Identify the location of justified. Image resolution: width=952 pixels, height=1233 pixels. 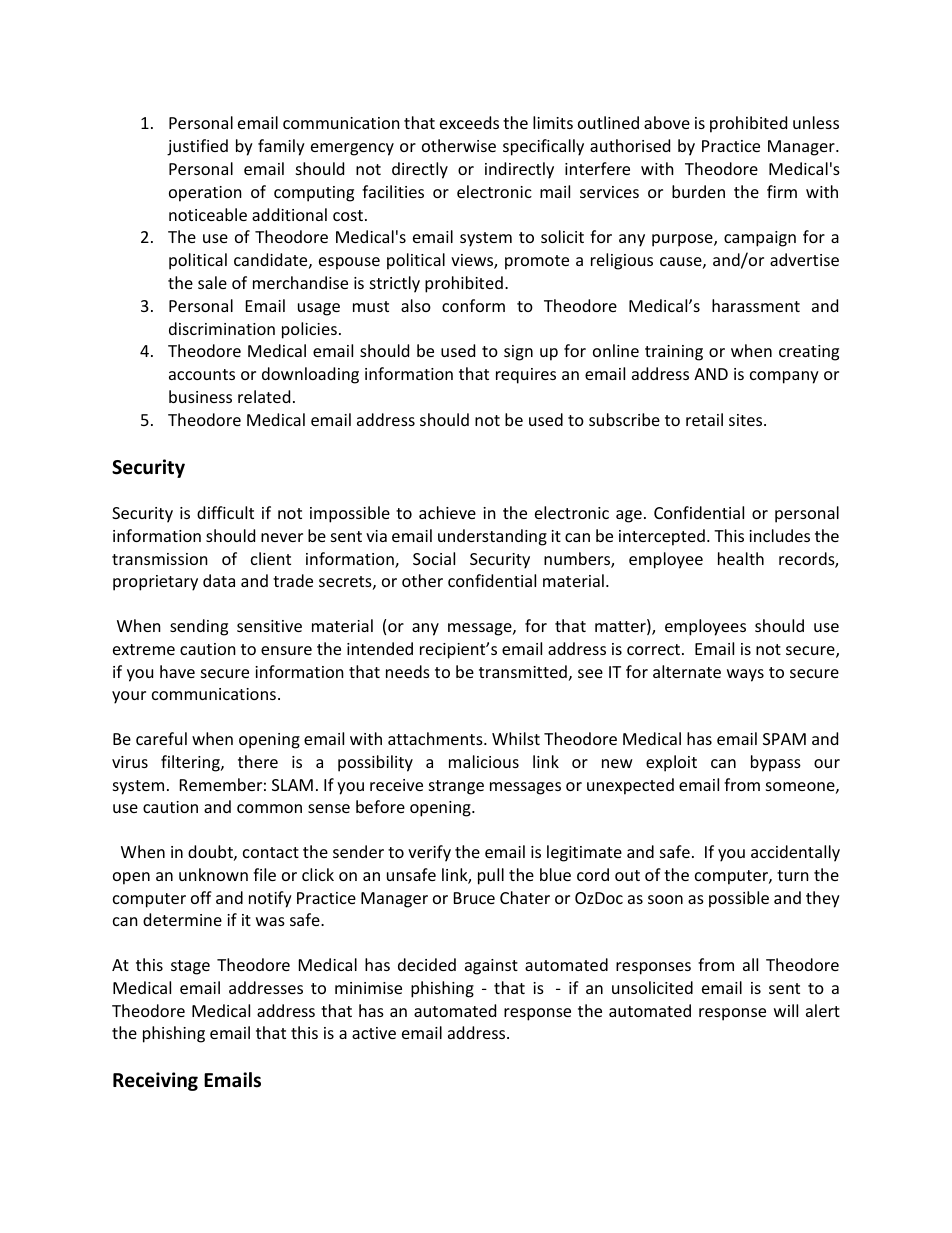
(197, 147).
